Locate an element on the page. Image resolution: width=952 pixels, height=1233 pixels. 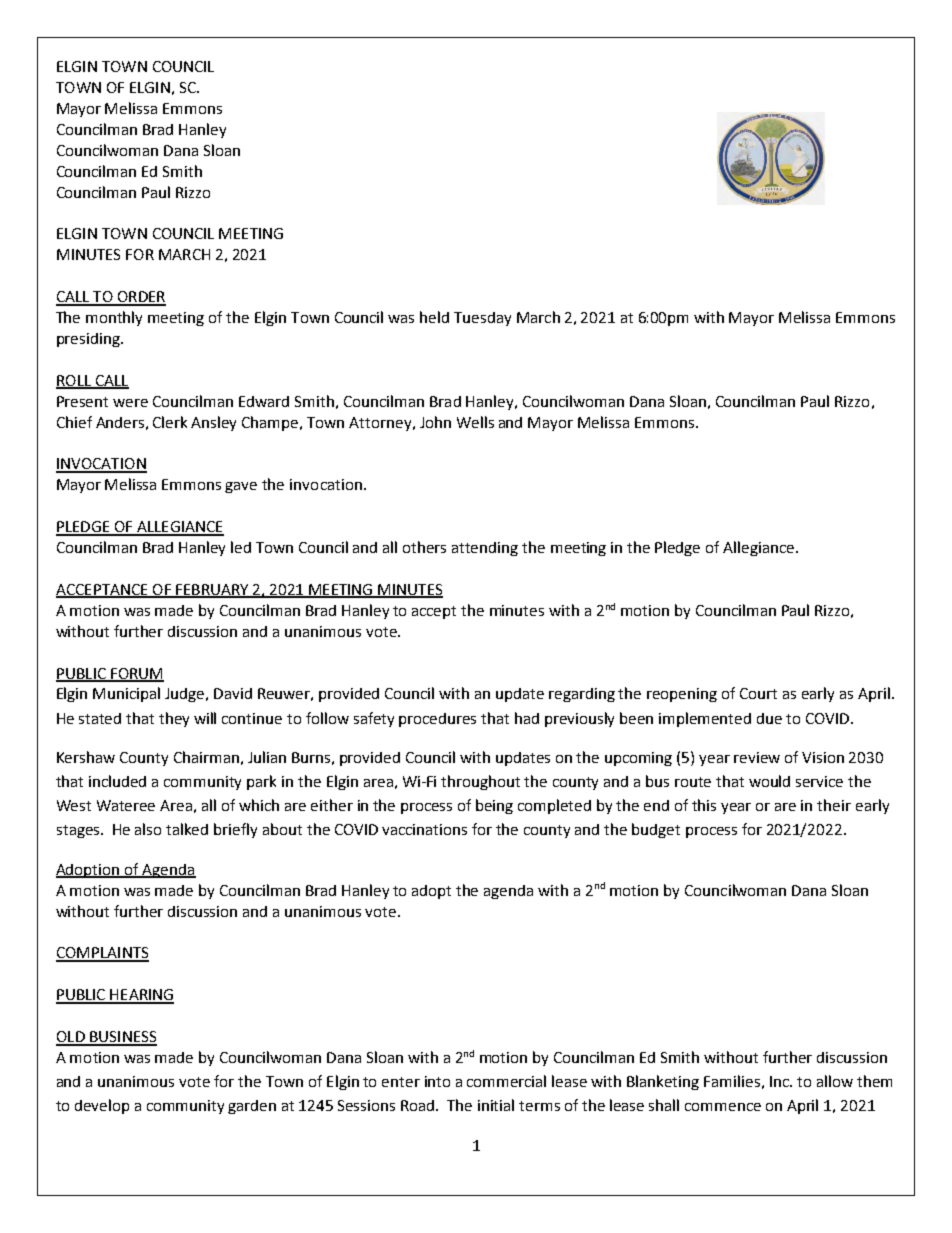
commercial is located at coordinates (506, 1081).
